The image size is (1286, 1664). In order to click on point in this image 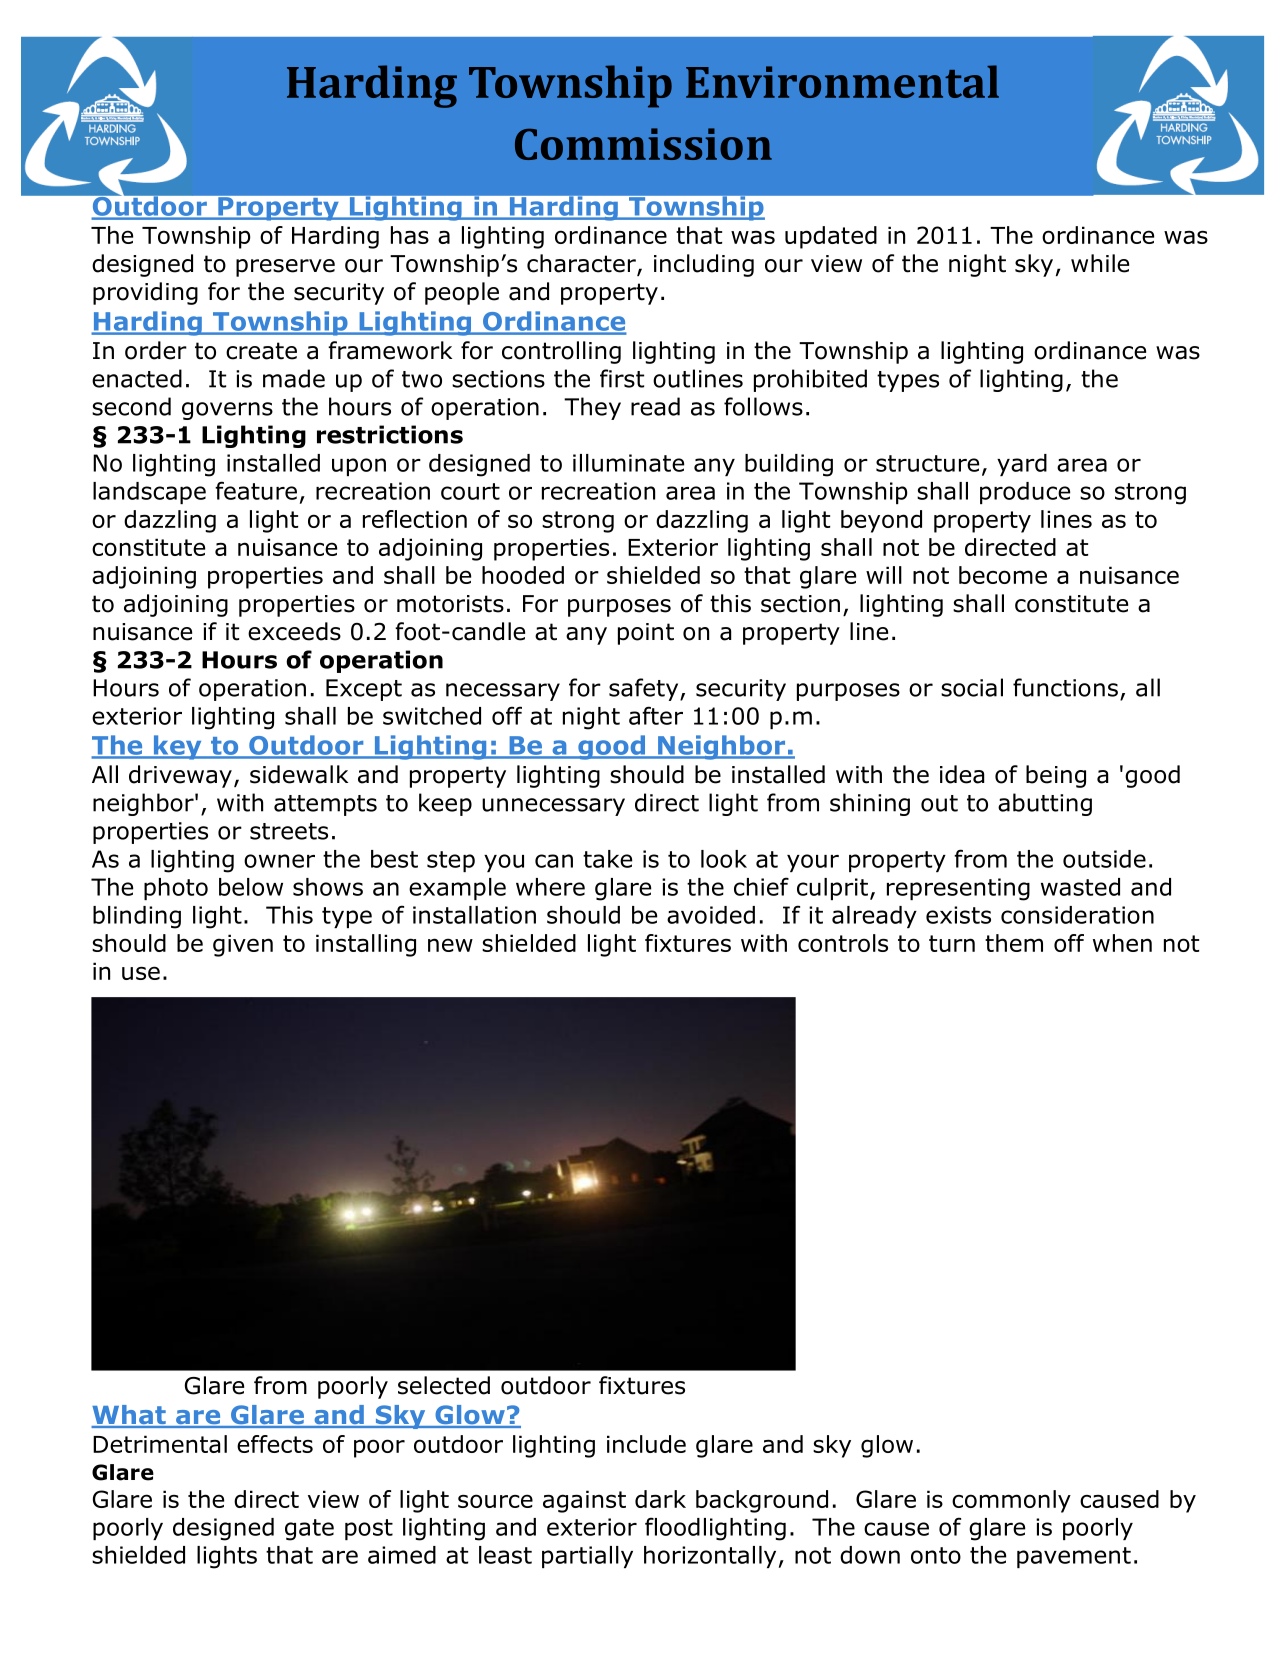, I will do `click(646, 634)`.
